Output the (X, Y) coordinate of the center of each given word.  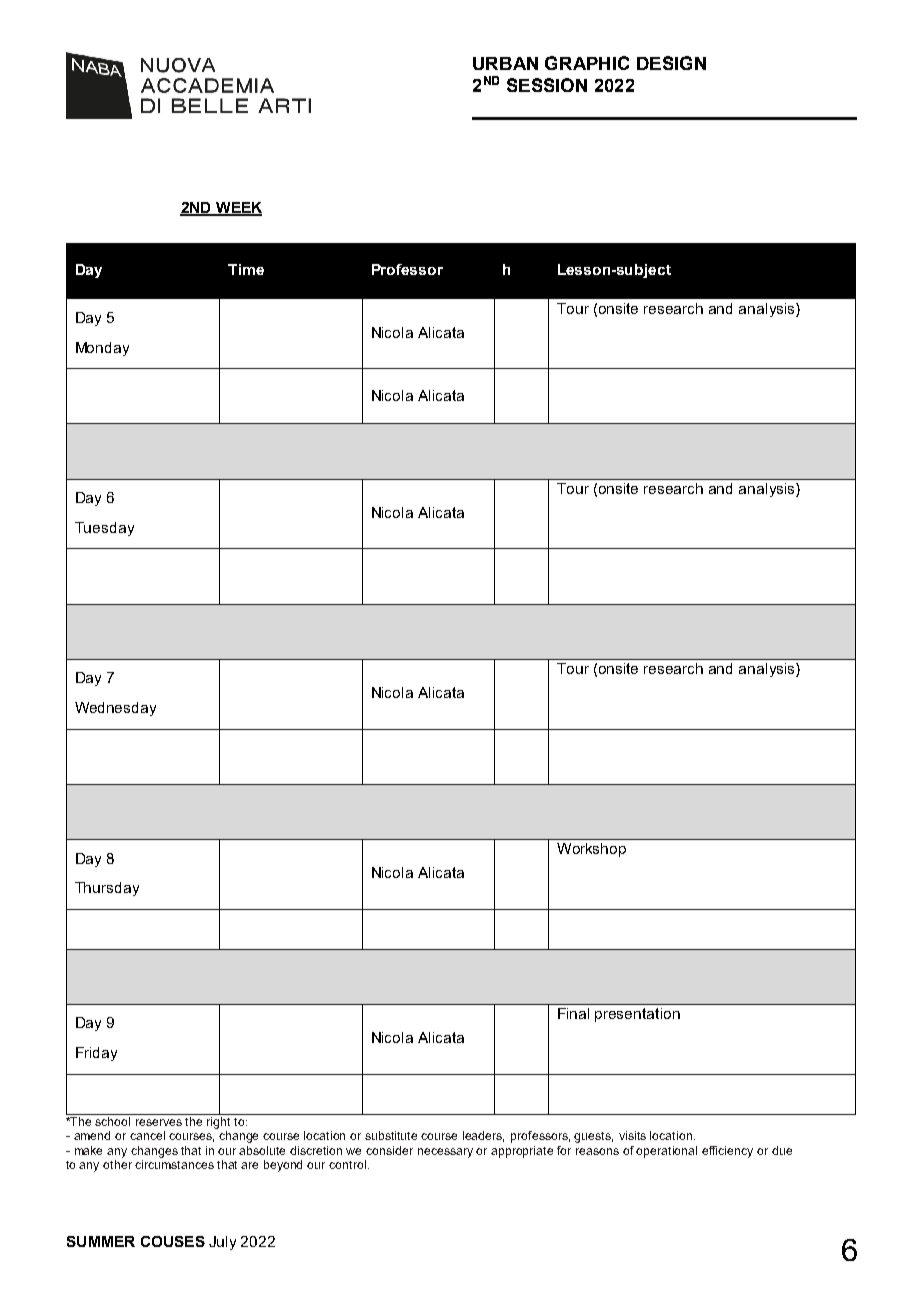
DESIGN (671, 63)
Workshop (591, 850)
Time (246, 269)
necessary (445, 1153)
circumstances (174, 1163)
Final (573, 1013)
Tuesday (104, 529)
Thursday (107, 889)
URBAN (505, 63)
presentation (637, 1015)
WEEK (237, 208)
